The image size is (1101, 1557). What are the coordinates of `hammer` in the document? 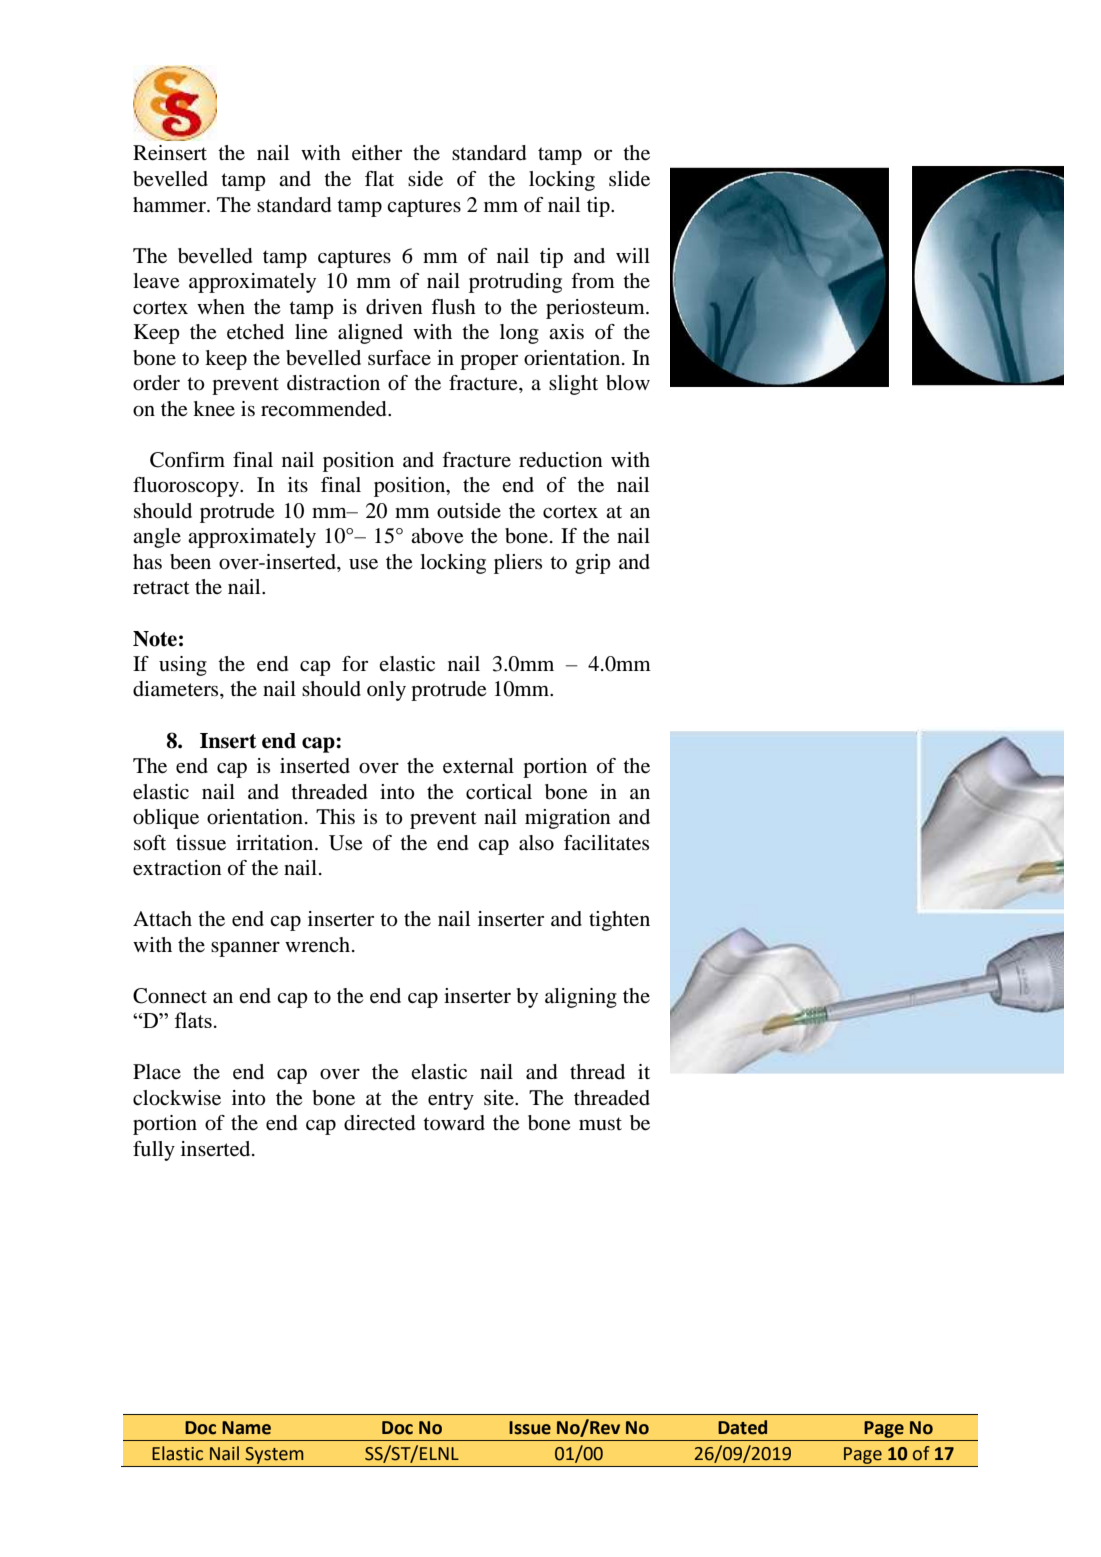 It's located at (170, 204).
